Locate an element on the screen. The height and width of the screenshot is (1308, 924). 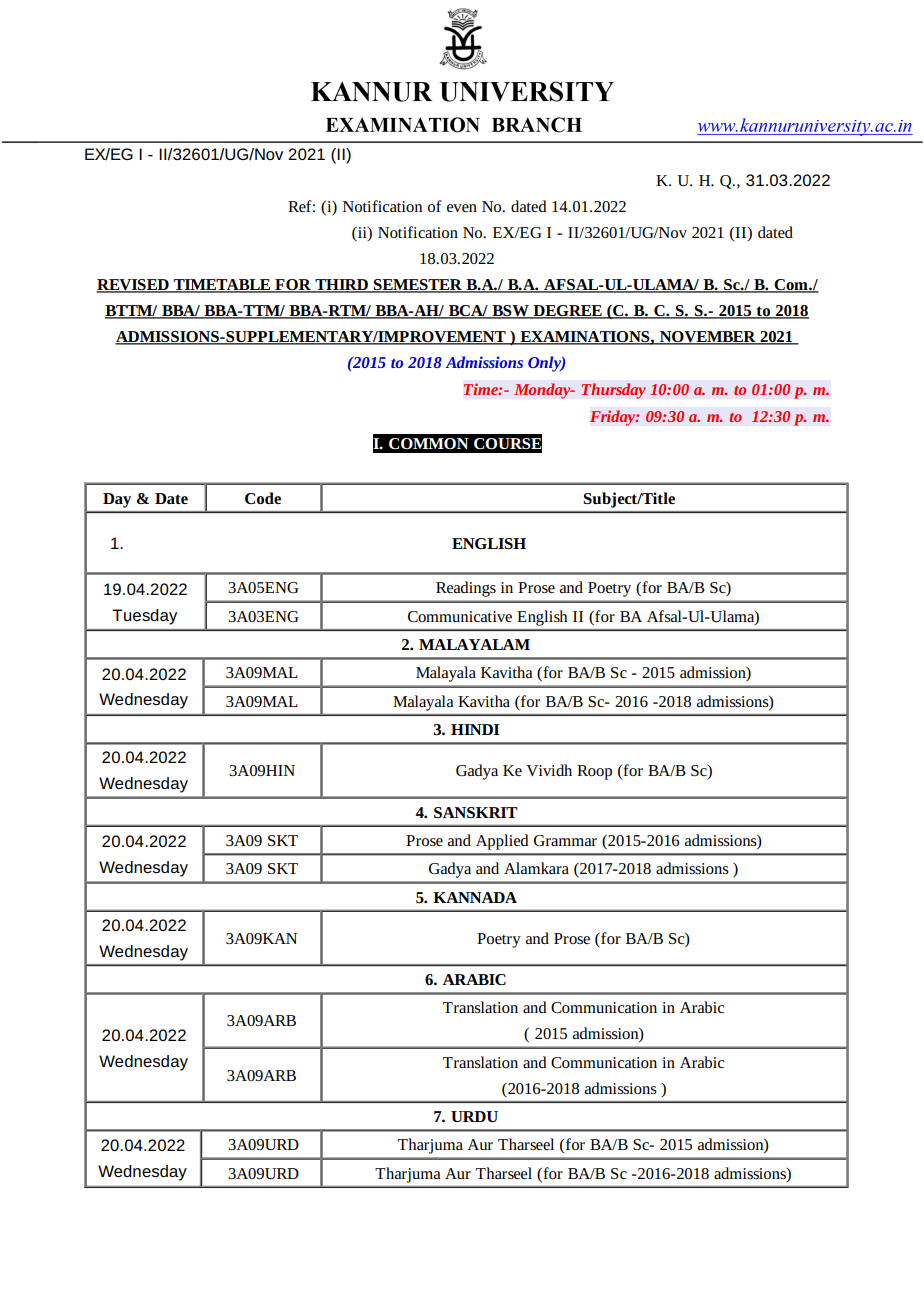
Applied is located at coordinates (502, 842).
